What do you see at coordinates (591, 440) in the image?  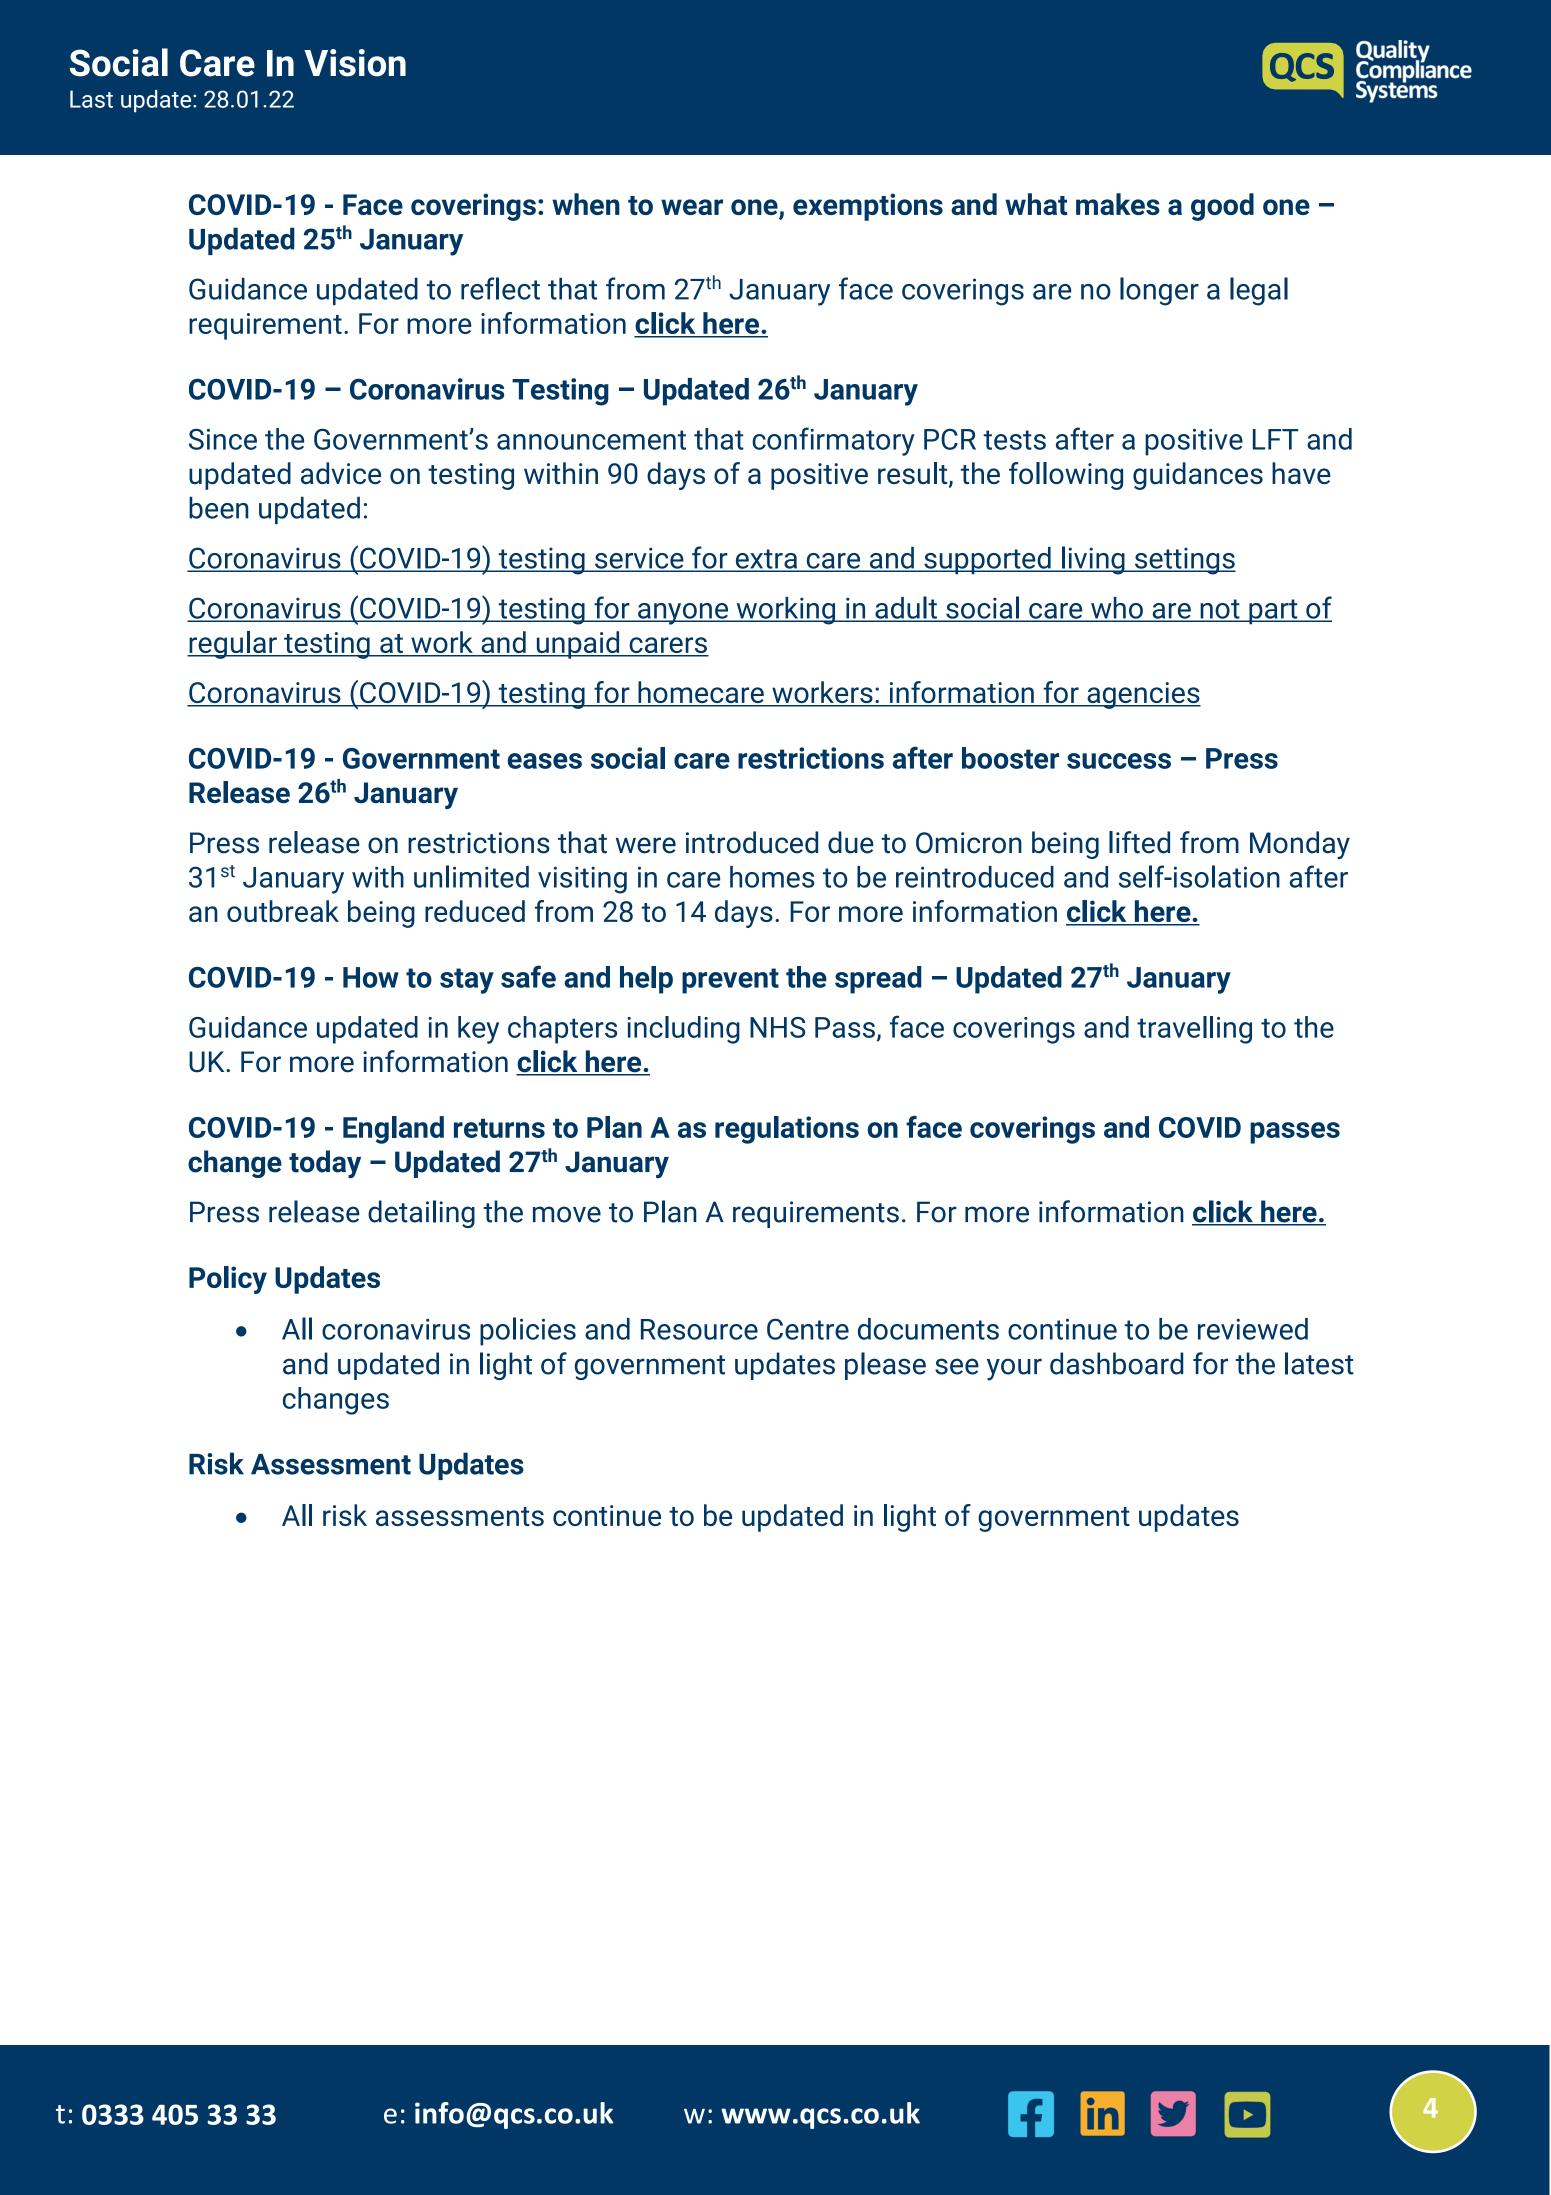 I see `announcement` at bounding box center [591, 440].
